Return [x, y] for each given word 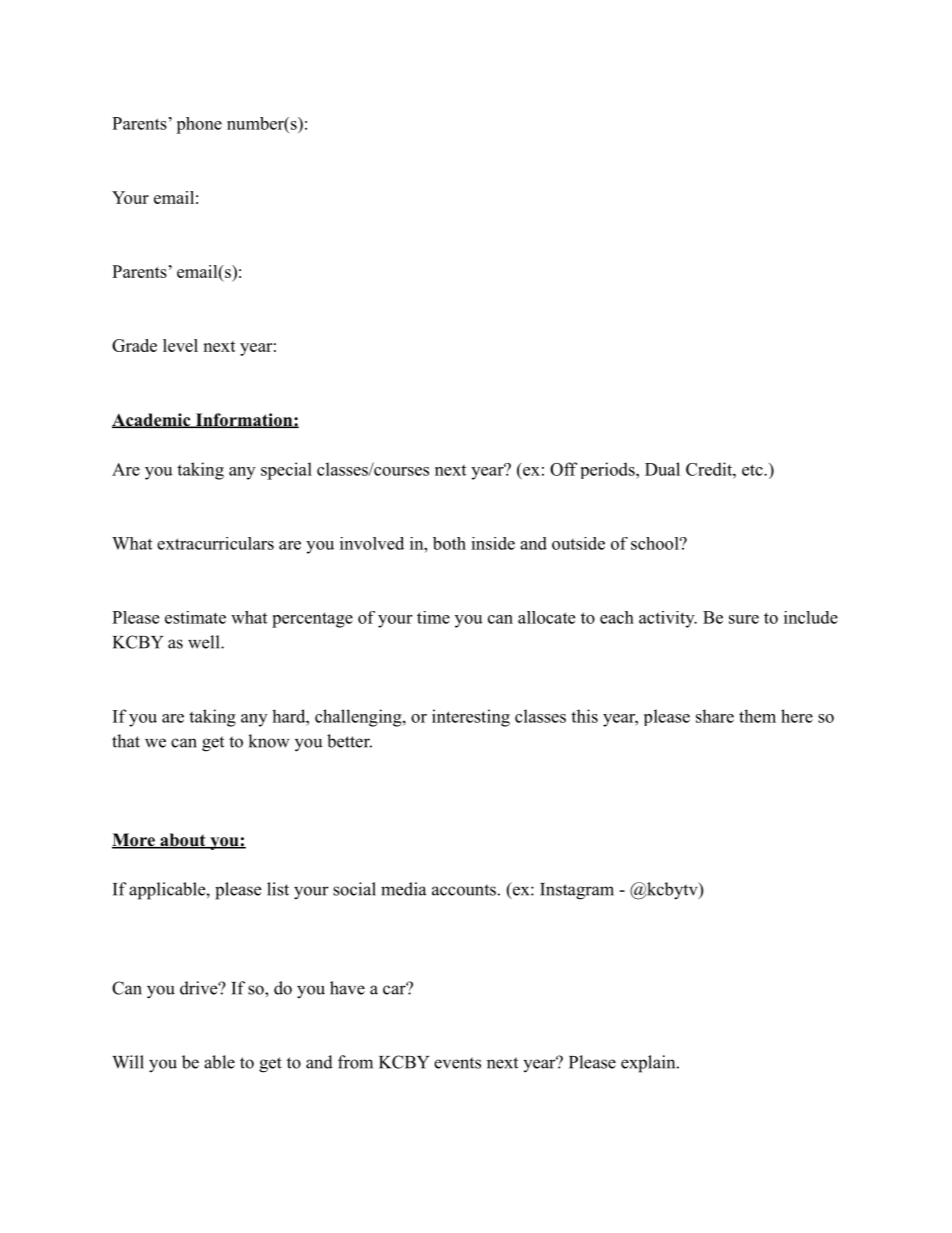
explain [649, 1064]
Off [563, 469]
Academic [152, 420]
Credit [710, 469]
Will [128, 1062]
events [457, 1063]
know [269, 741]
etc [753, 470]
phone [199, 125]
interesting [471, 718]
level [180, 345]
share [715, 716]
